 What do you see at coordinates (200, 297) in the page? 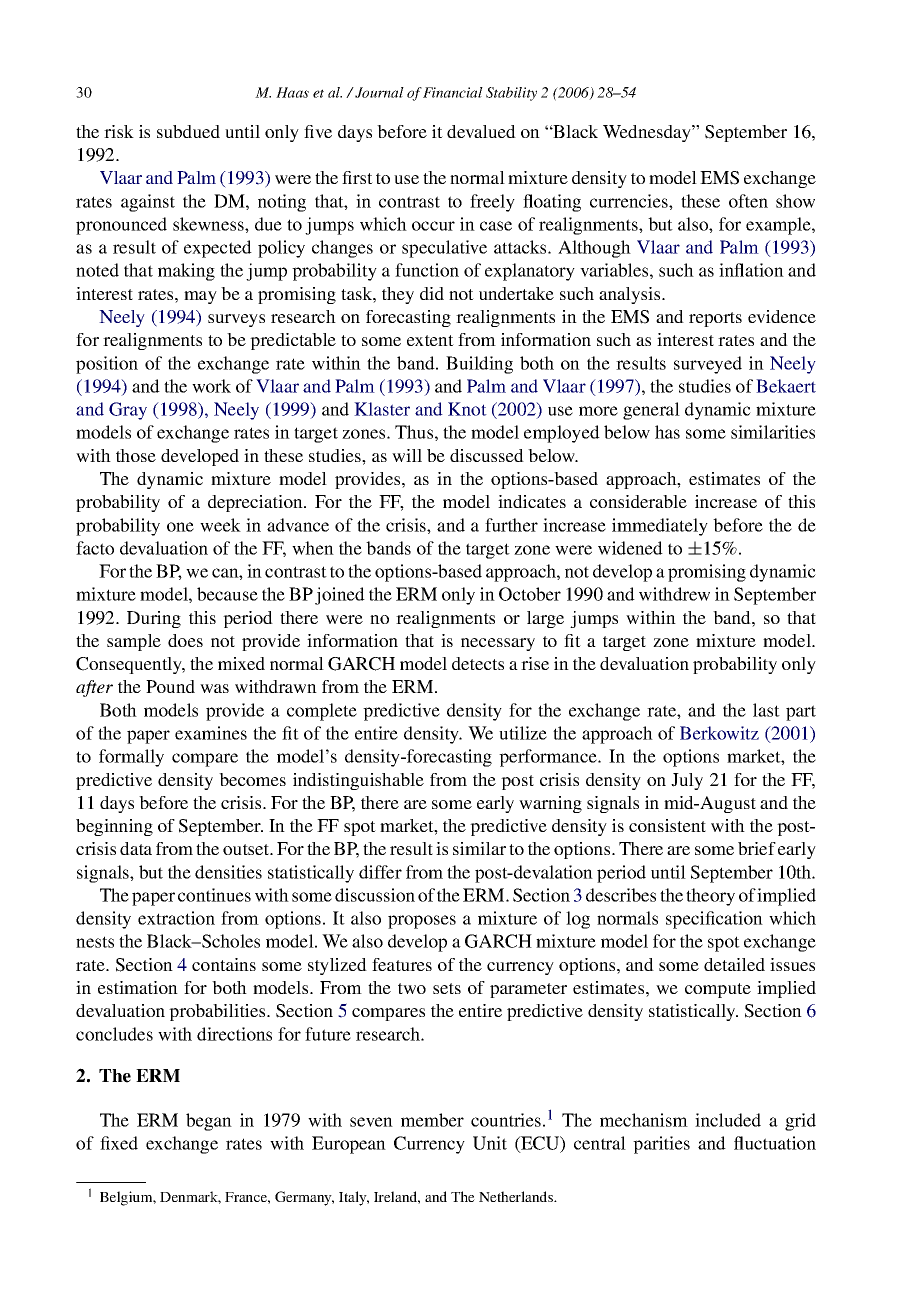
I see `may` at bounding box center [200, 297].
